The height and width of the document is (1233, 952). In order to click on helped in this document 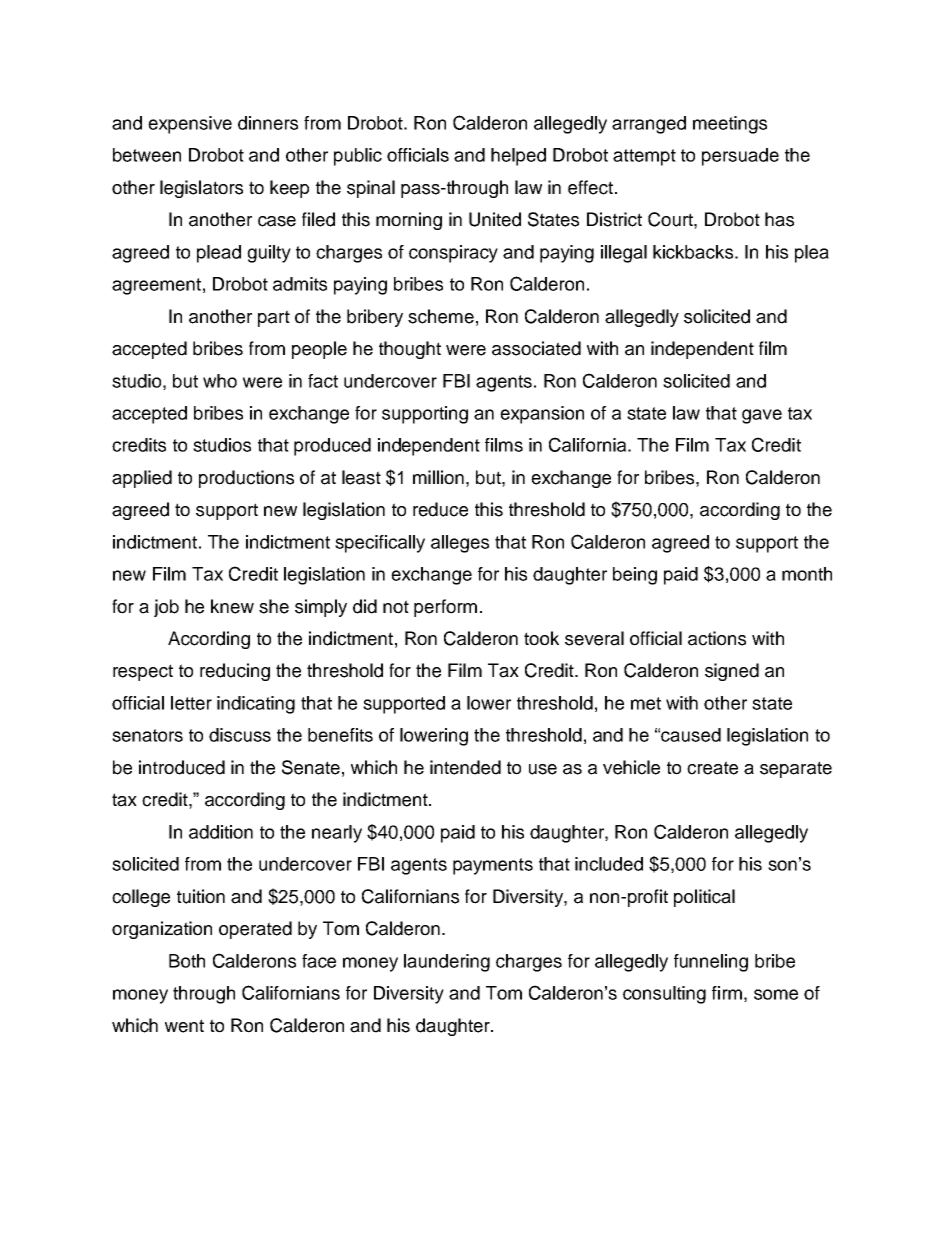, I will do `click(518, 157)`.
